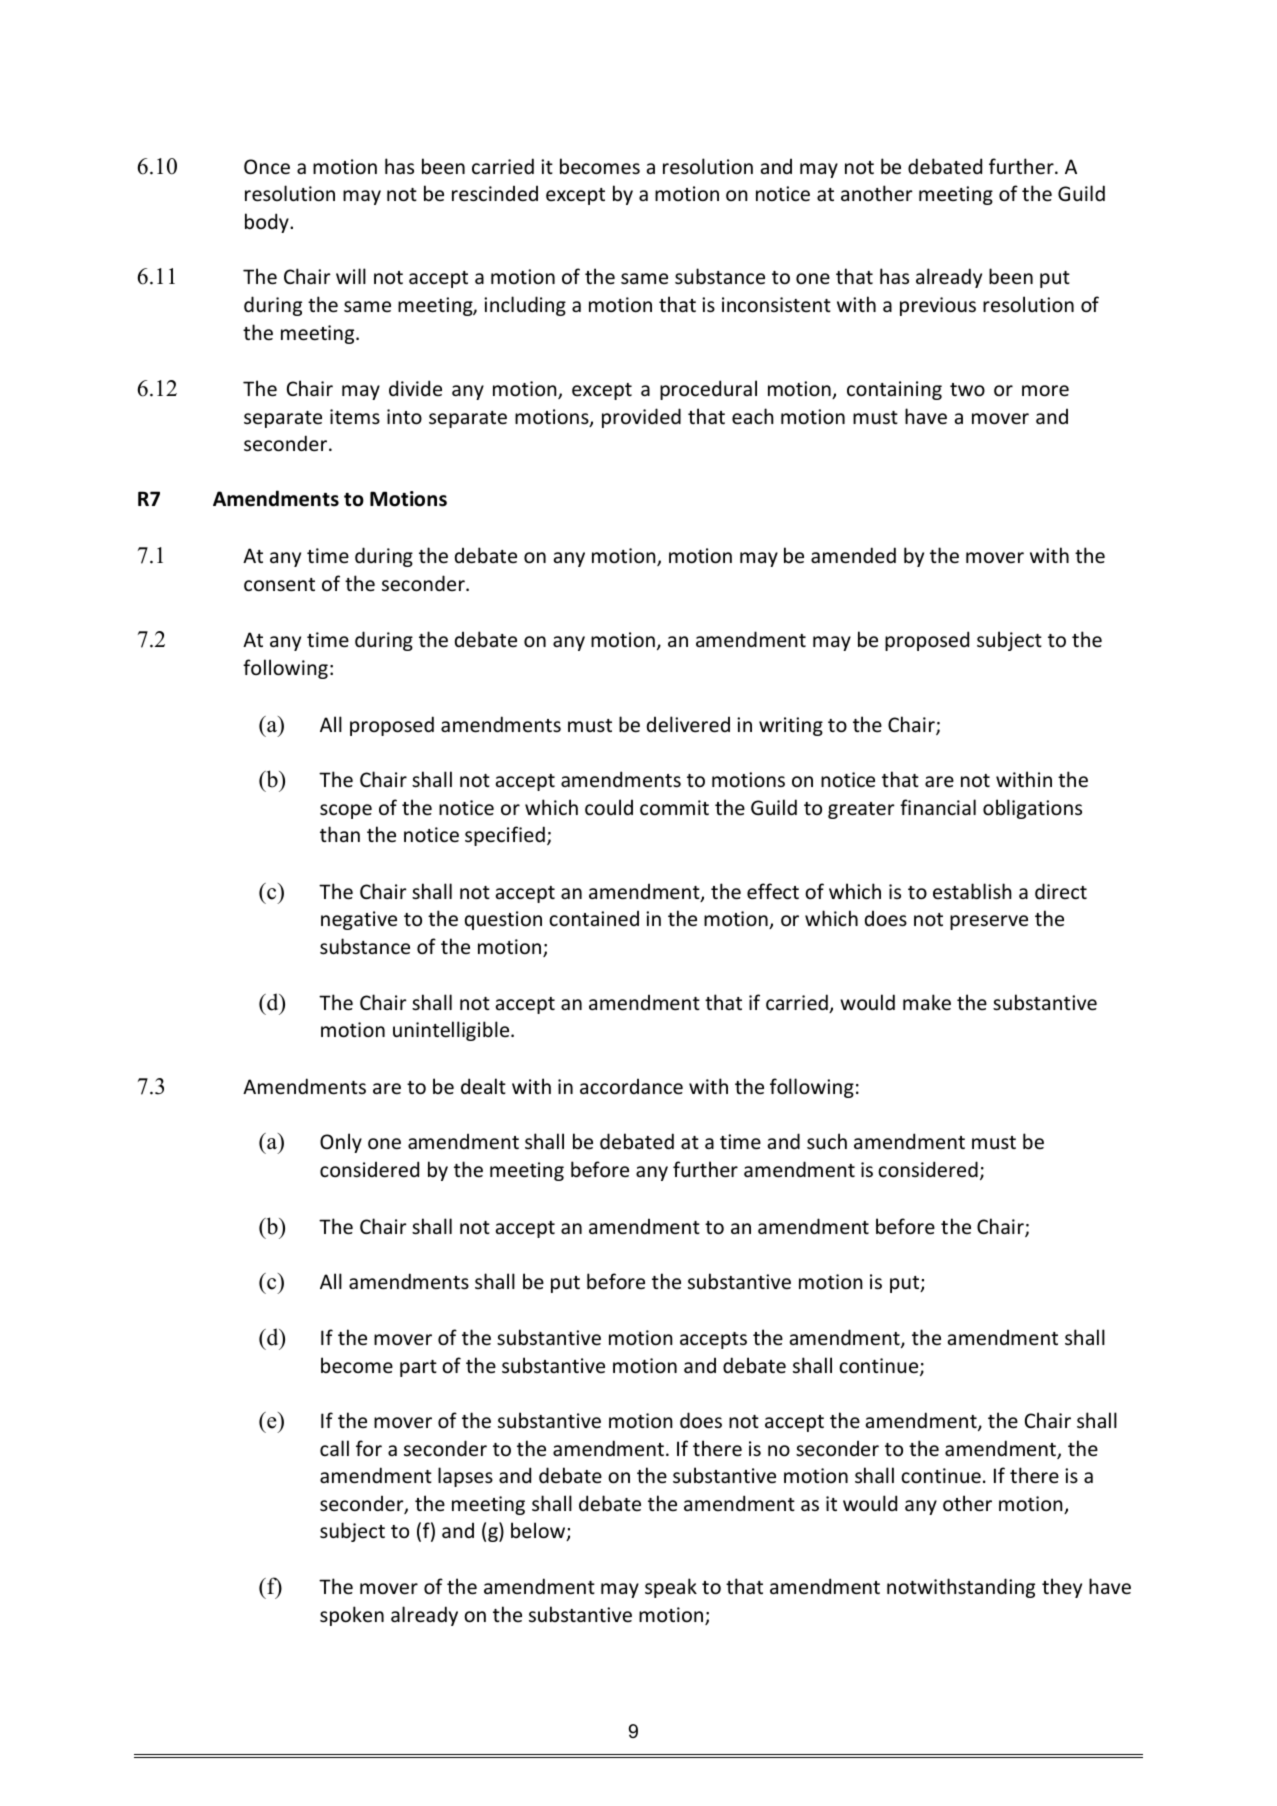 Image resolution: width=1277 pixels, height=1806 pixels. I want to click on negative, so click(359, 920).
